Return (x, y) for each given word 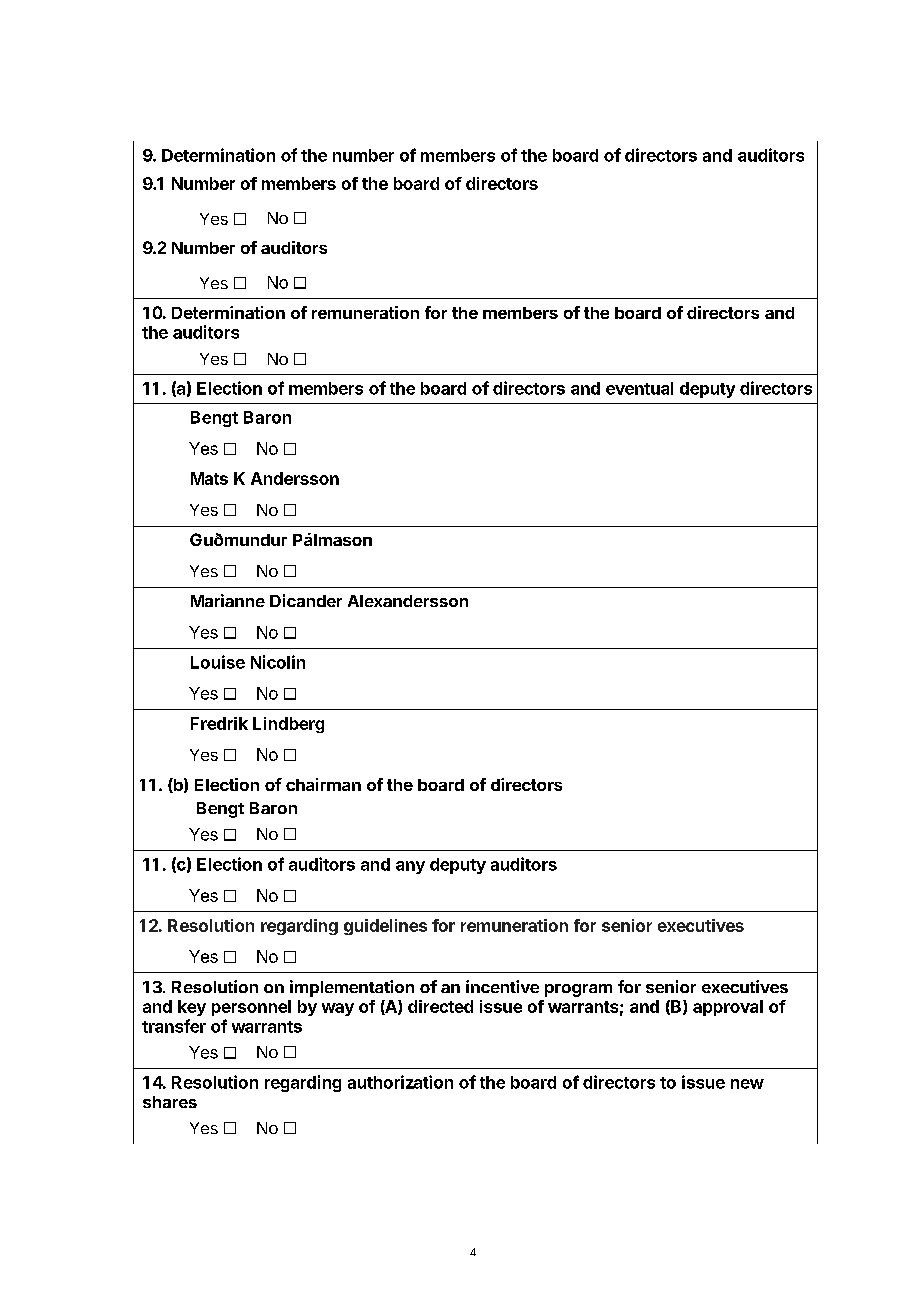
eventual (639, 388)
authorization (400, 1082)
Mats (209, 478)
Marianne (228, 600)
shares (170, 1102)
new (747, 1084)
